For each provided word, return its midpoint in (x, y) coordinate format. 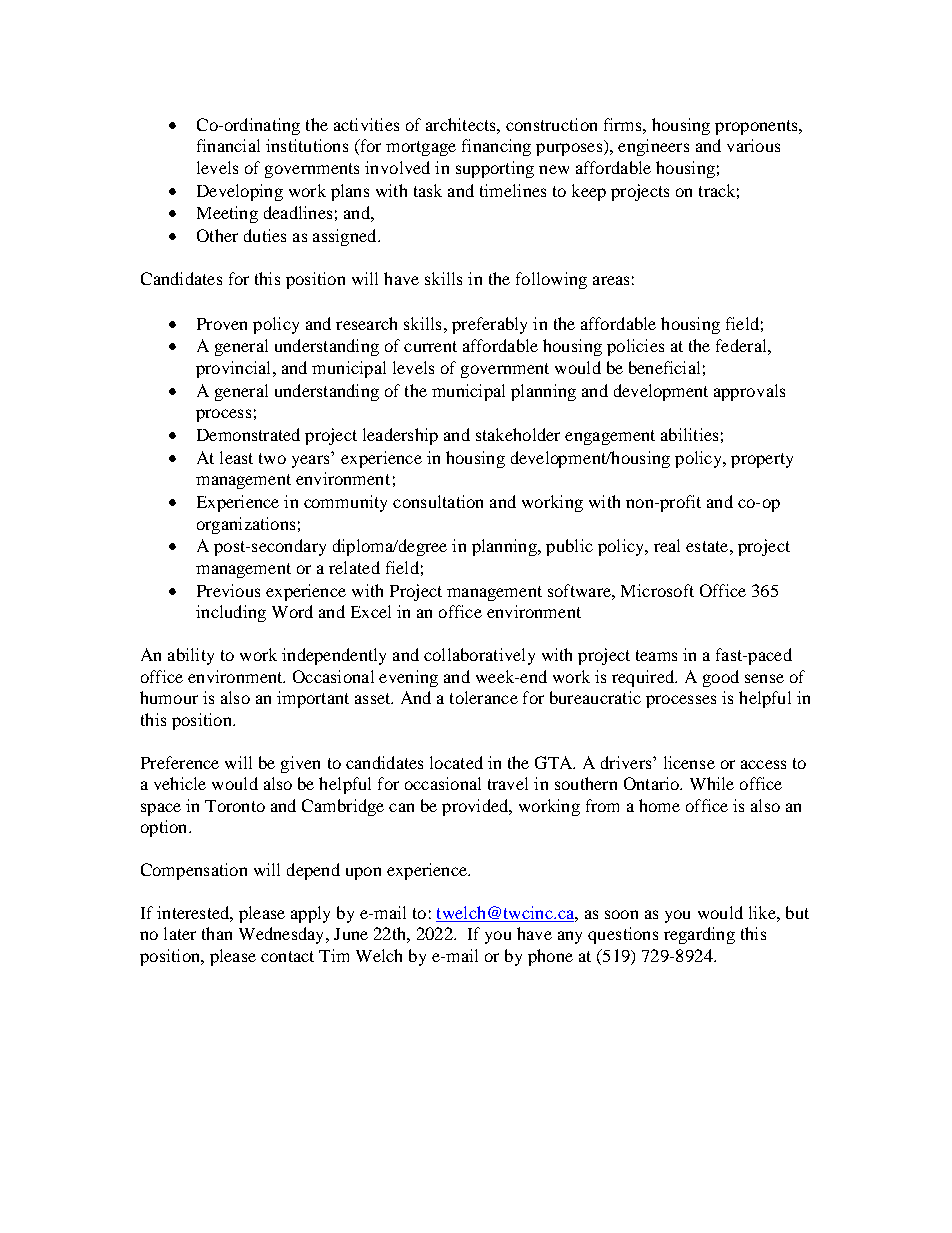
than (217, 933)
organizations (246, 525)
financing (496, 147)
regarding (699, 935)
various (753, 145)
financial (228, 145)
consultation (438, 501)
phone (550, 957)
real (667, 545)
